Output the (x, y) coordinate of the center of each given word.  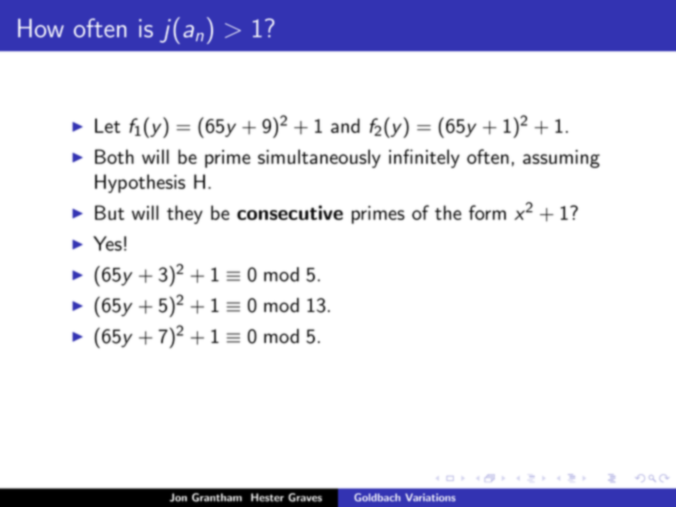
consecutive (290, 212)
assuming (561, 159)
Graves (305, 497)
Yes (107, 243)
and (345, 125)
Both (114, 156)
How (41, 28)
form (487, 212)
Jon (178, 497)
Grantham (217, 497)
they (185, 214)
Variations (430, 497)
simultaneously (319, 158)
